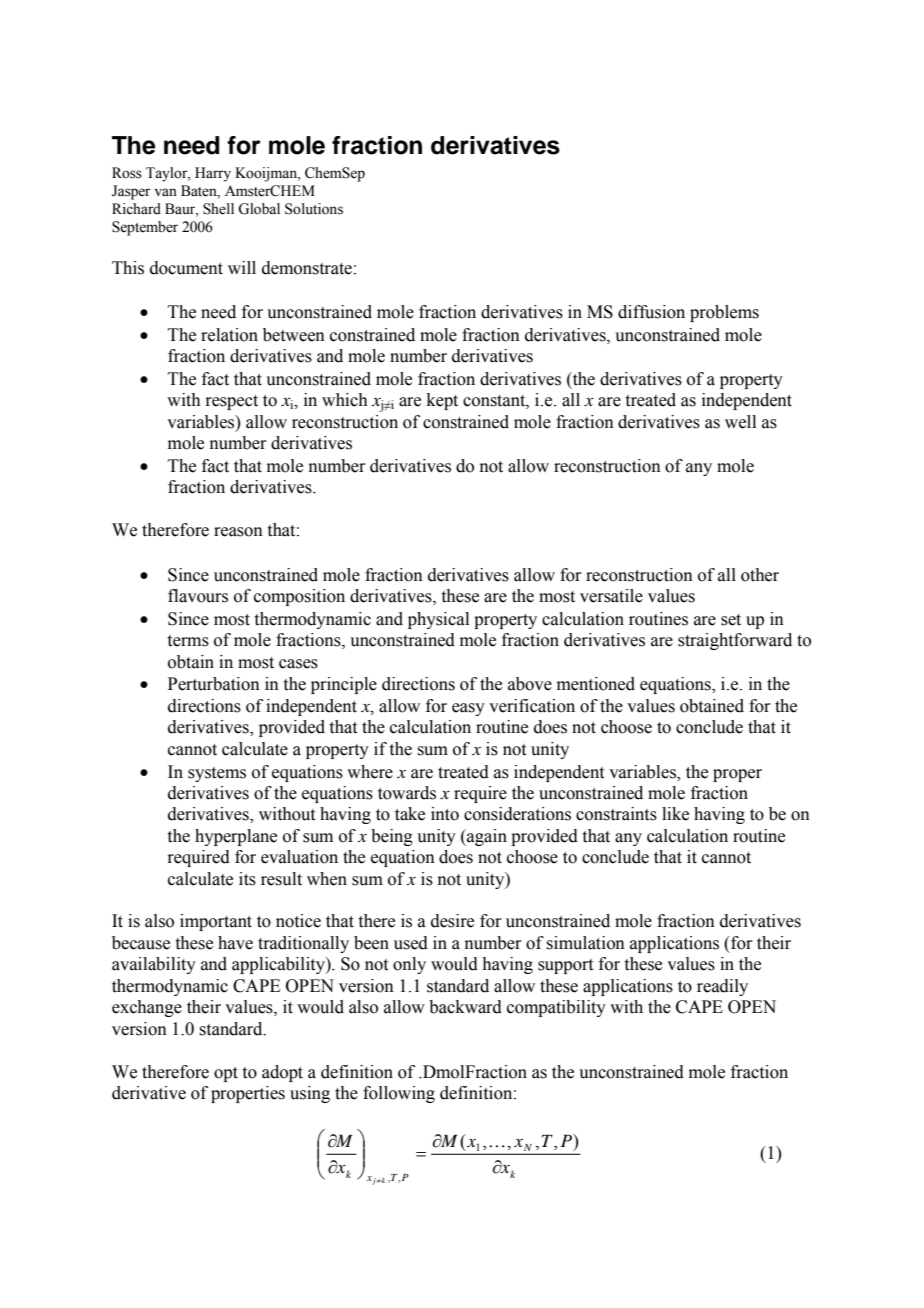 This screenshot has height=1308, width=924. What do you see at coordinates (442, 401) in the screenshot?
I see `kept` at bounding box center [442, 401].
